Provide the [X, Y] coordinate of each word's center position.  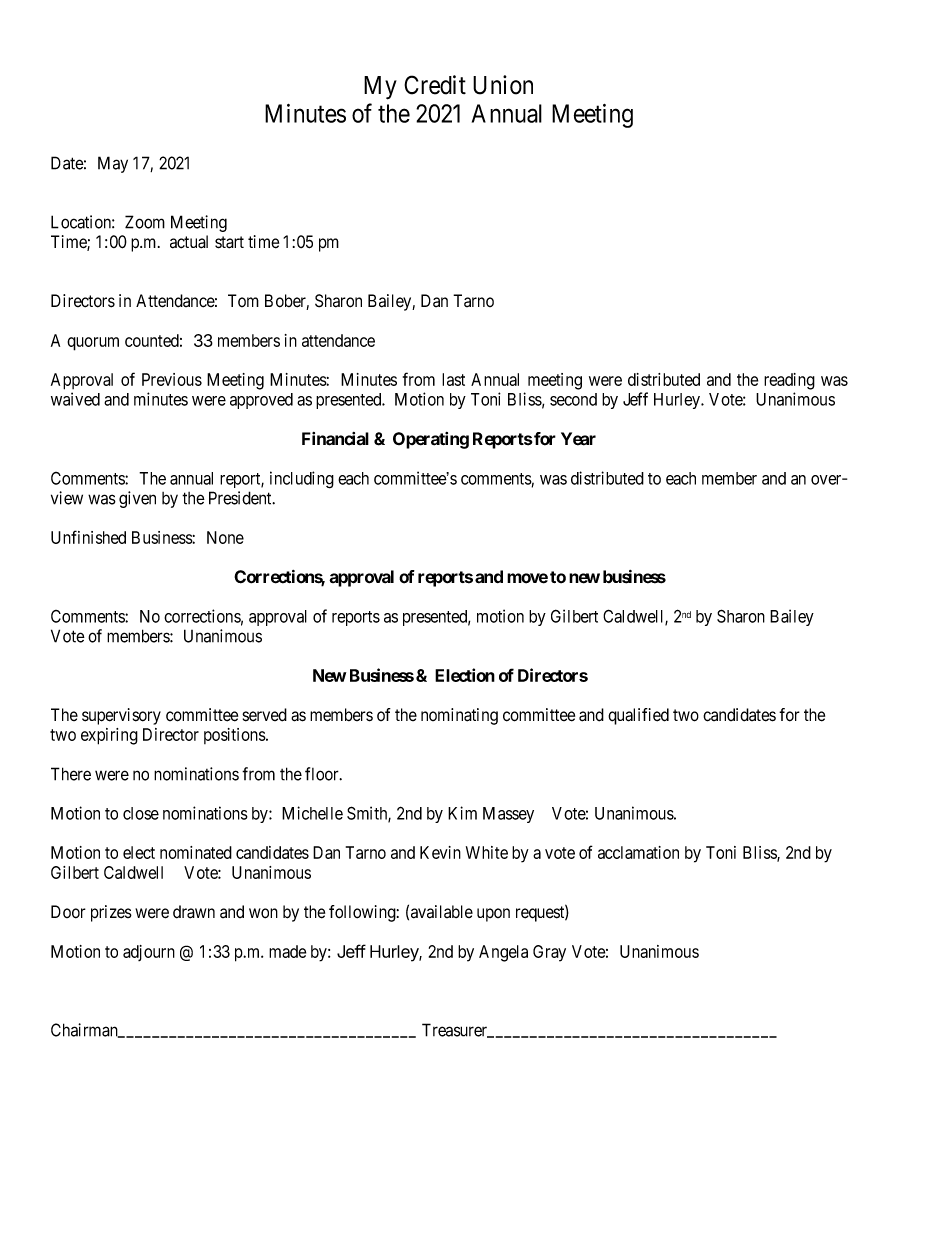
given [137, 499]
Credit [435, 85]
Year [578, 439]
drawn [194, 912]
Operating [431, 440]
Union [503, 85]
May [113, 164]
